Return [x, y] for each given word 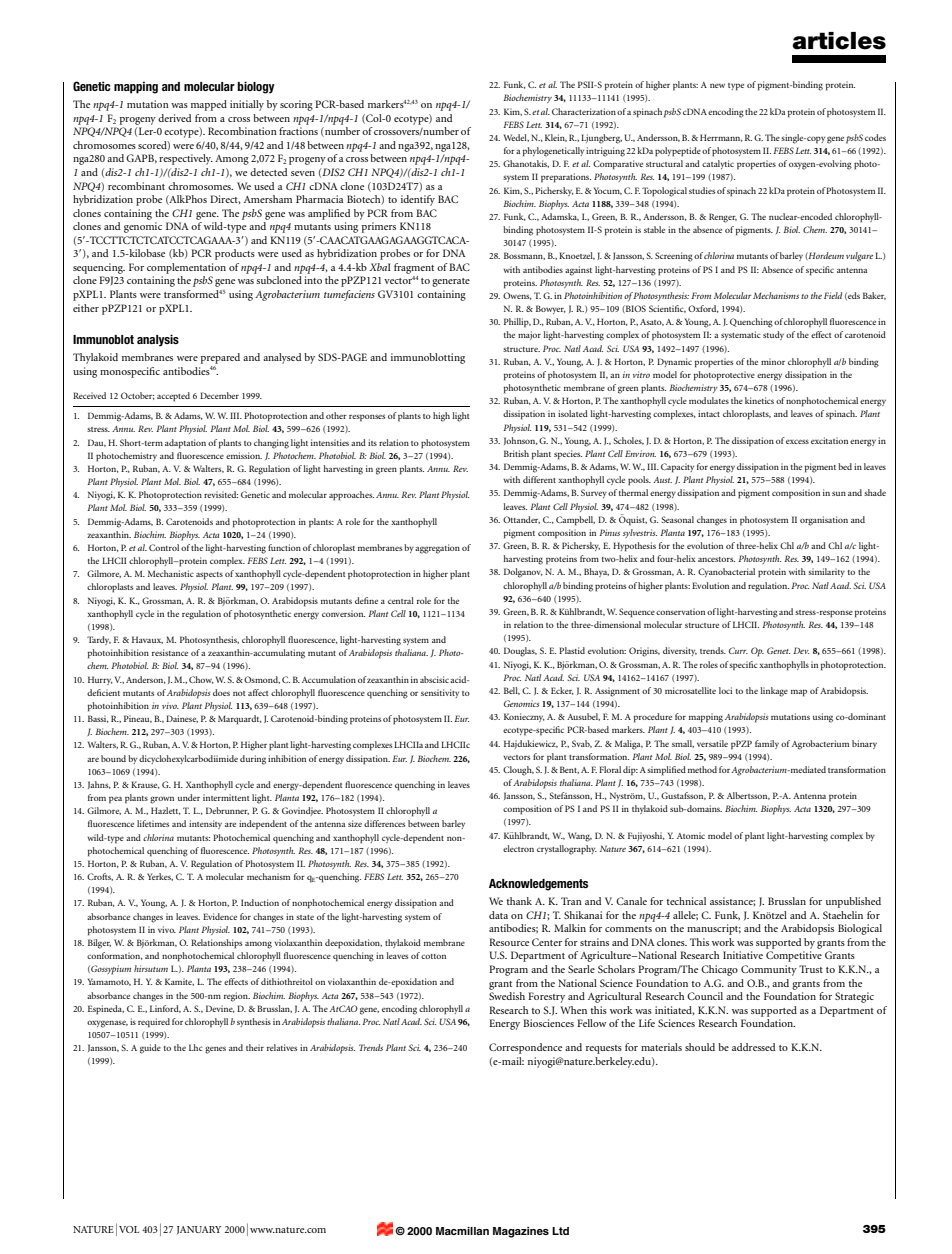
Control [164, 547]
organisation [824, 521]
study [773, 335]
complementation [186, 268]
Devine [220, 1009]
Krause [145, 785]
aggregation [437, 549]
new [717, 86]
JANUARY [199, 1230]
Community [769, 970]
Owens [517, 296]
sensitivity [440, 693]
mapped [209, 105]
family [767, 744]
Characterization [584, 111]
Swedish [507, 996]
